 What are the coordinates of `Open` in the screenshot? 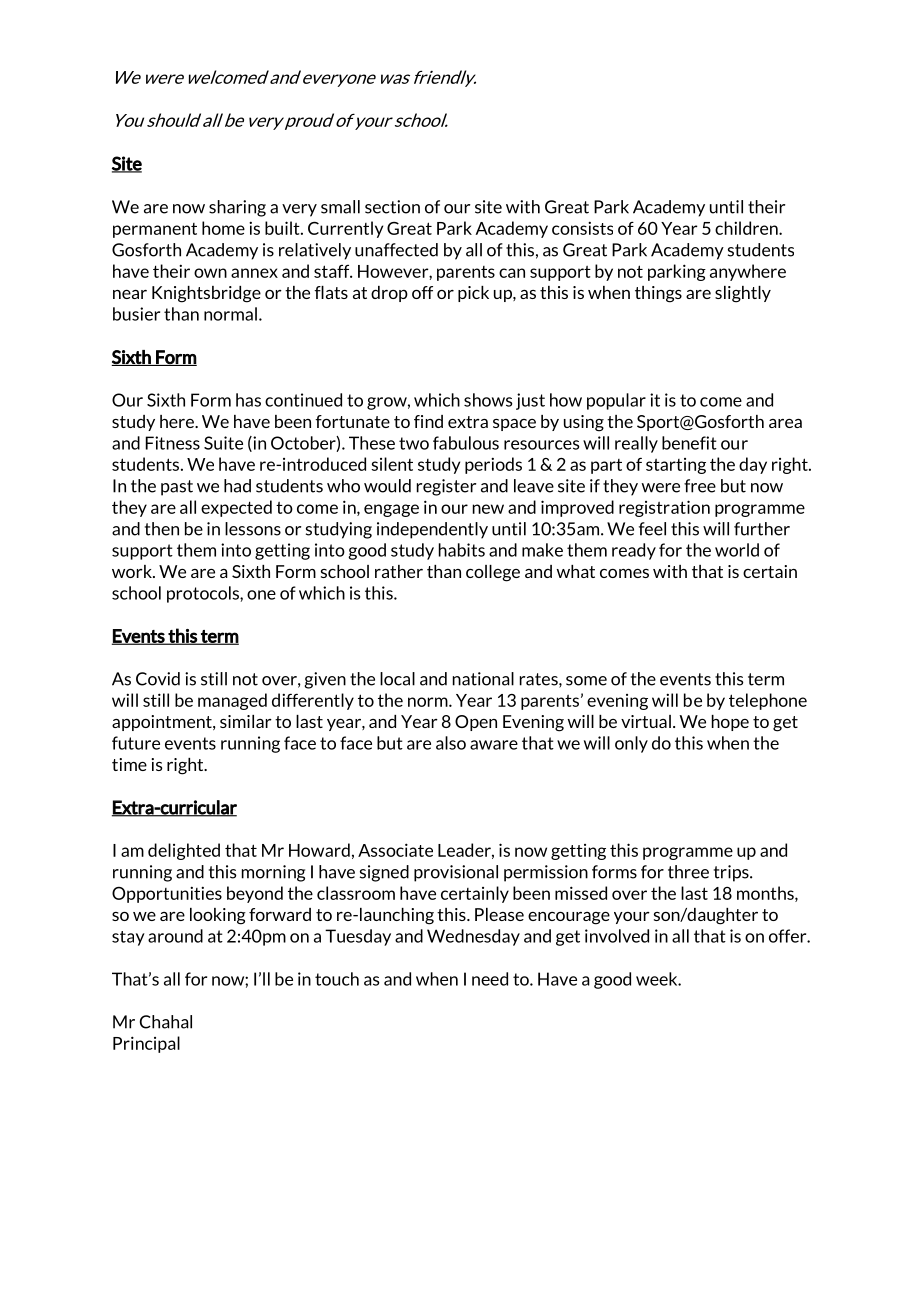 It's located at (476, 723).
